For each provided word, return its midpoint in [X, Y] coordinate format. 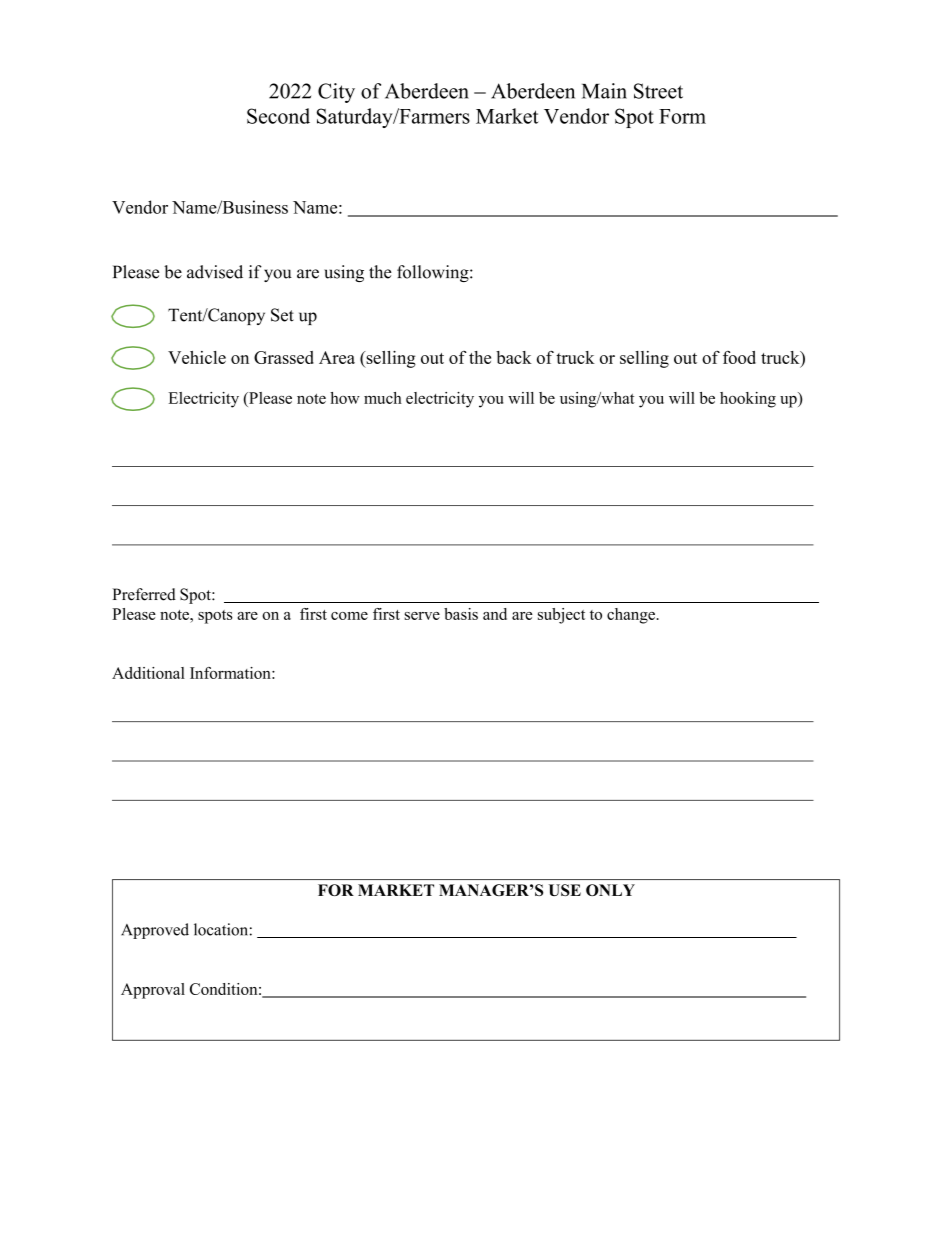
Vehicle [197, 357]
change [632, 616]
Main [604, 91]
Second [278, 116]
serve [422, 616]
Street [658, 91]
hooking [748, 400]
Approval [153, 991]
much [383, 398]
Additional [148, 673]
